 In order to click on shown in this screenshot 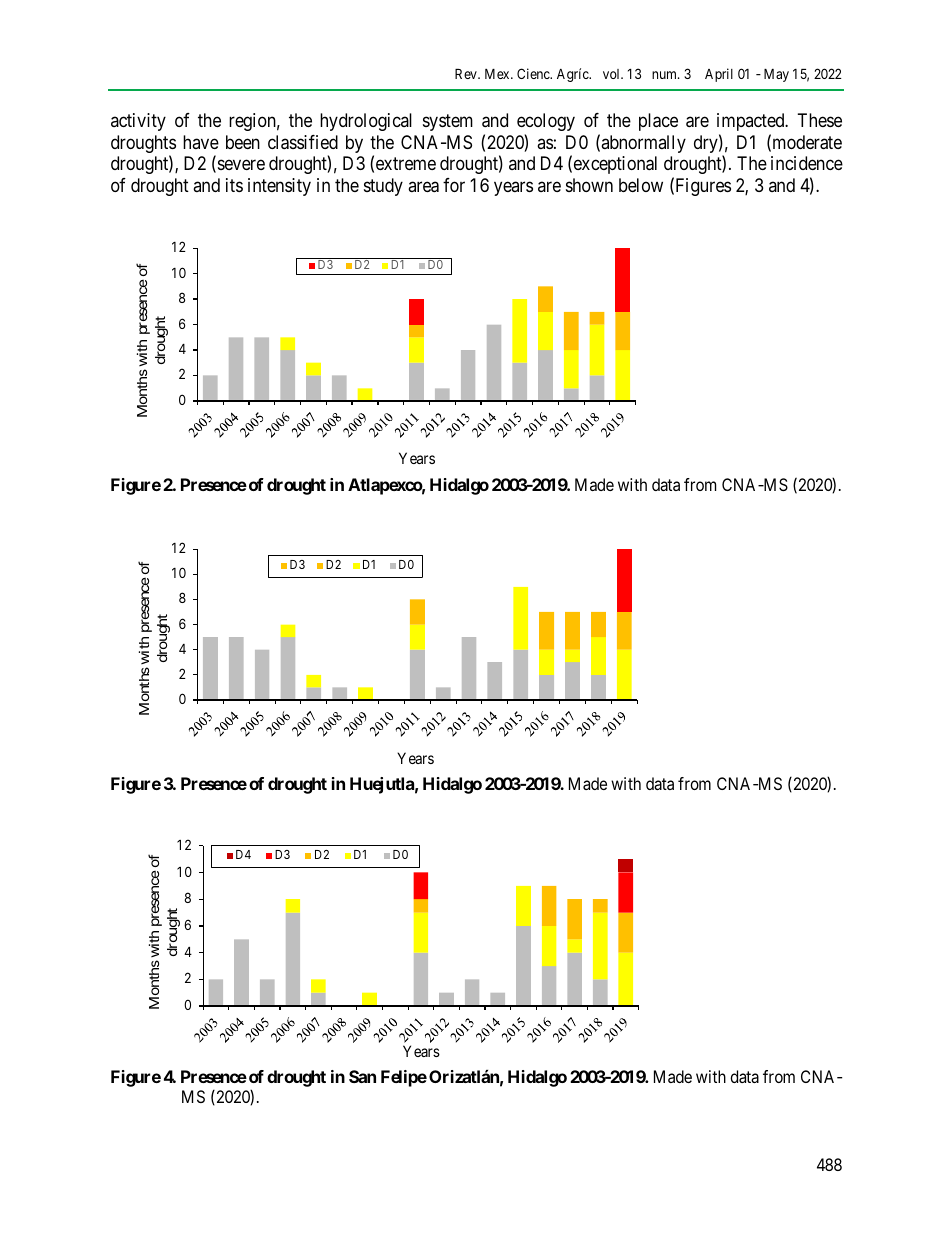, I will do `click(589, 185)`.
